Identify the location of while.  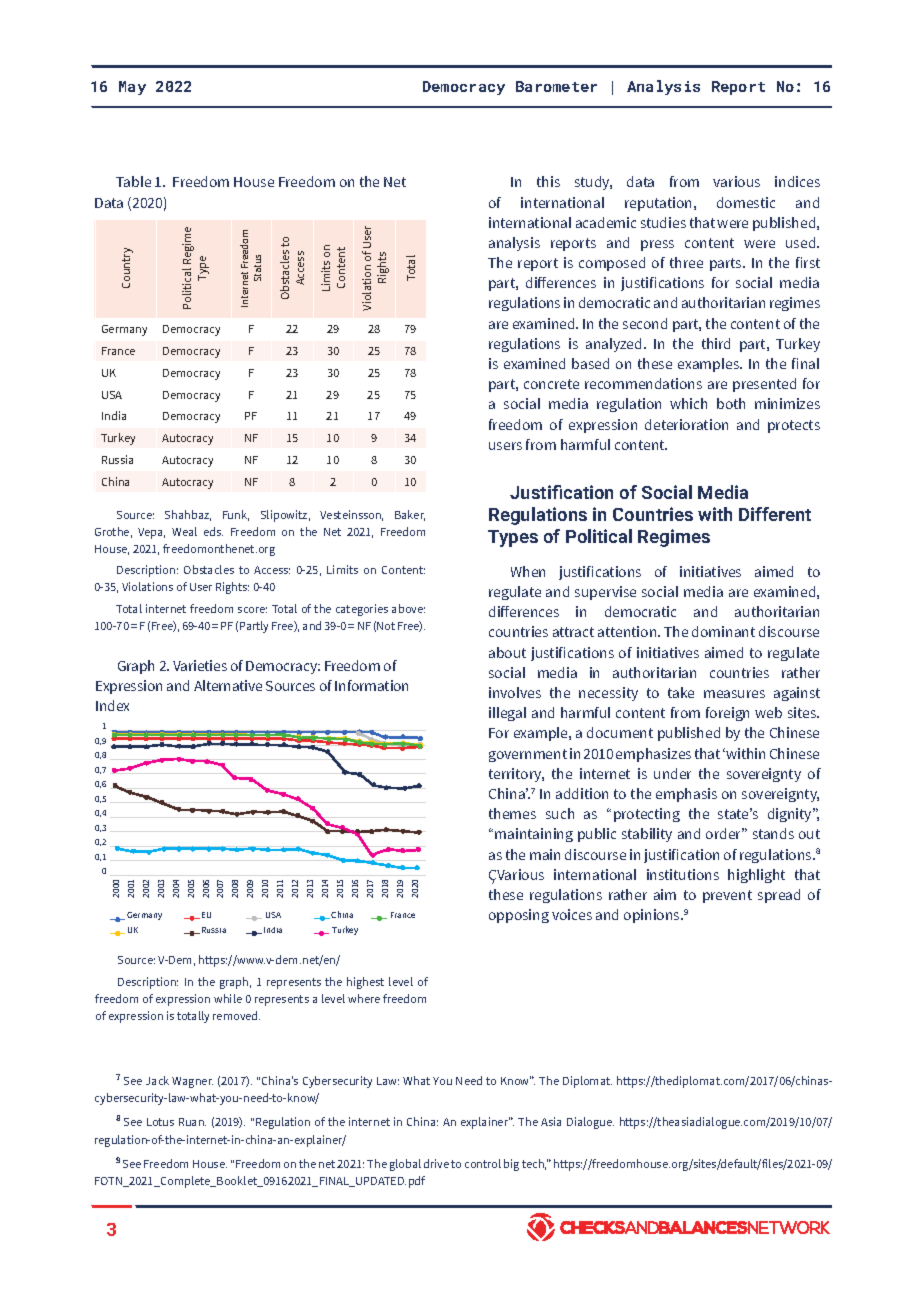
(228, 998).
